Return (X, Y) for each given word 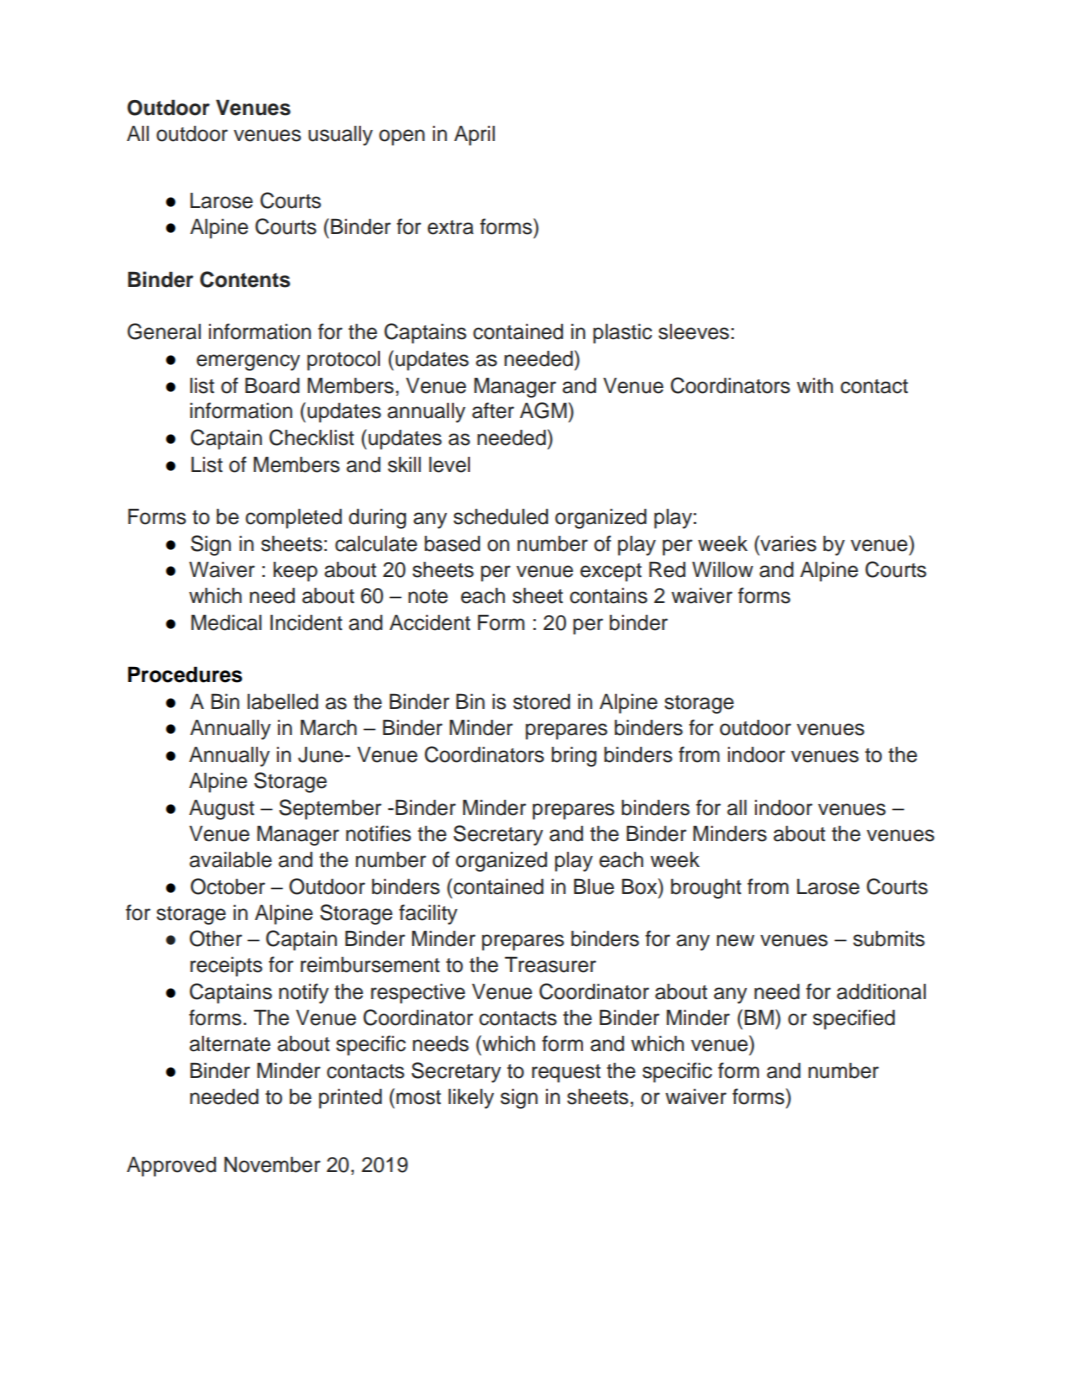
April (474, 136)
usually (340, 136)
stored (541, 702)
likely (471, 1099)
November (272, 1165)
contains (608, 596)
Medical (226, 623)
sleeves (693, 332)
